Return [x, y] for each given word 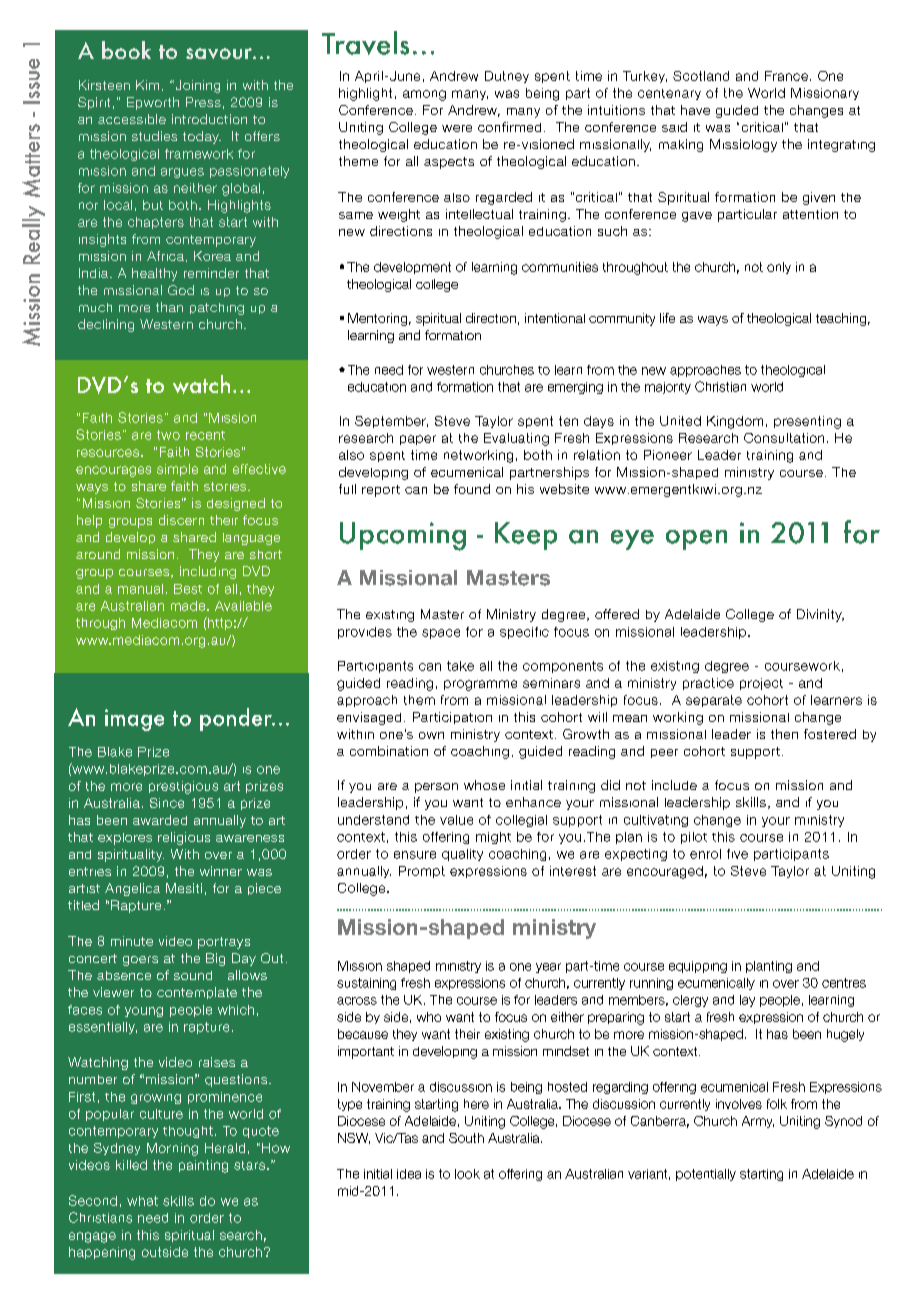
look [467, 1174]
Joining [196, 86]
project [761, 684]
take [460, 666]
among [424, 95]
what [142, 1201]
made [189, 606]
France [786, 76]
